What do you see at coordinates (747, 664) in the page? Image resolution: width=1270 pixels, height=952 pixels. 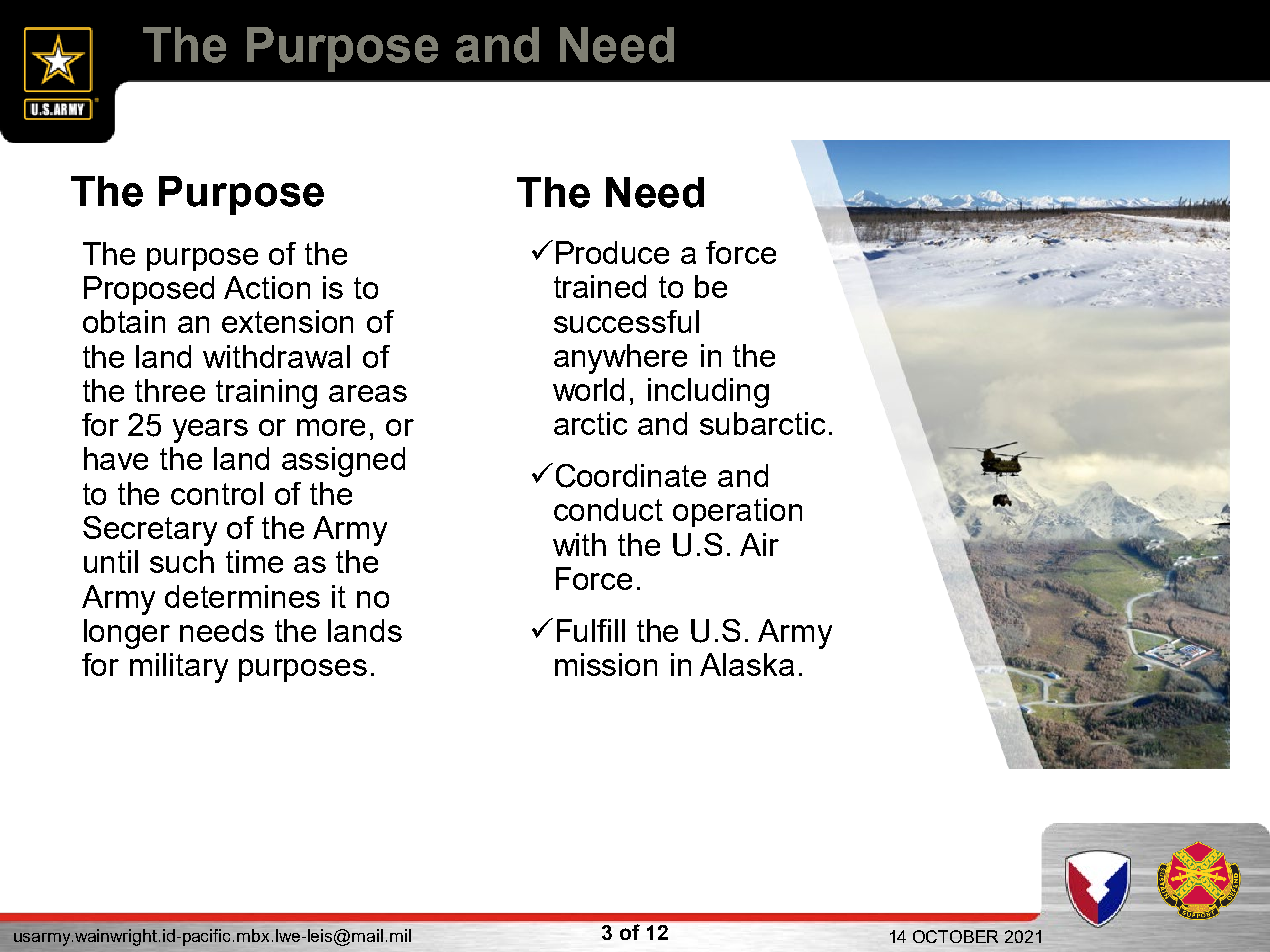 I see `Alaska` at bounding box center [747, 664].
